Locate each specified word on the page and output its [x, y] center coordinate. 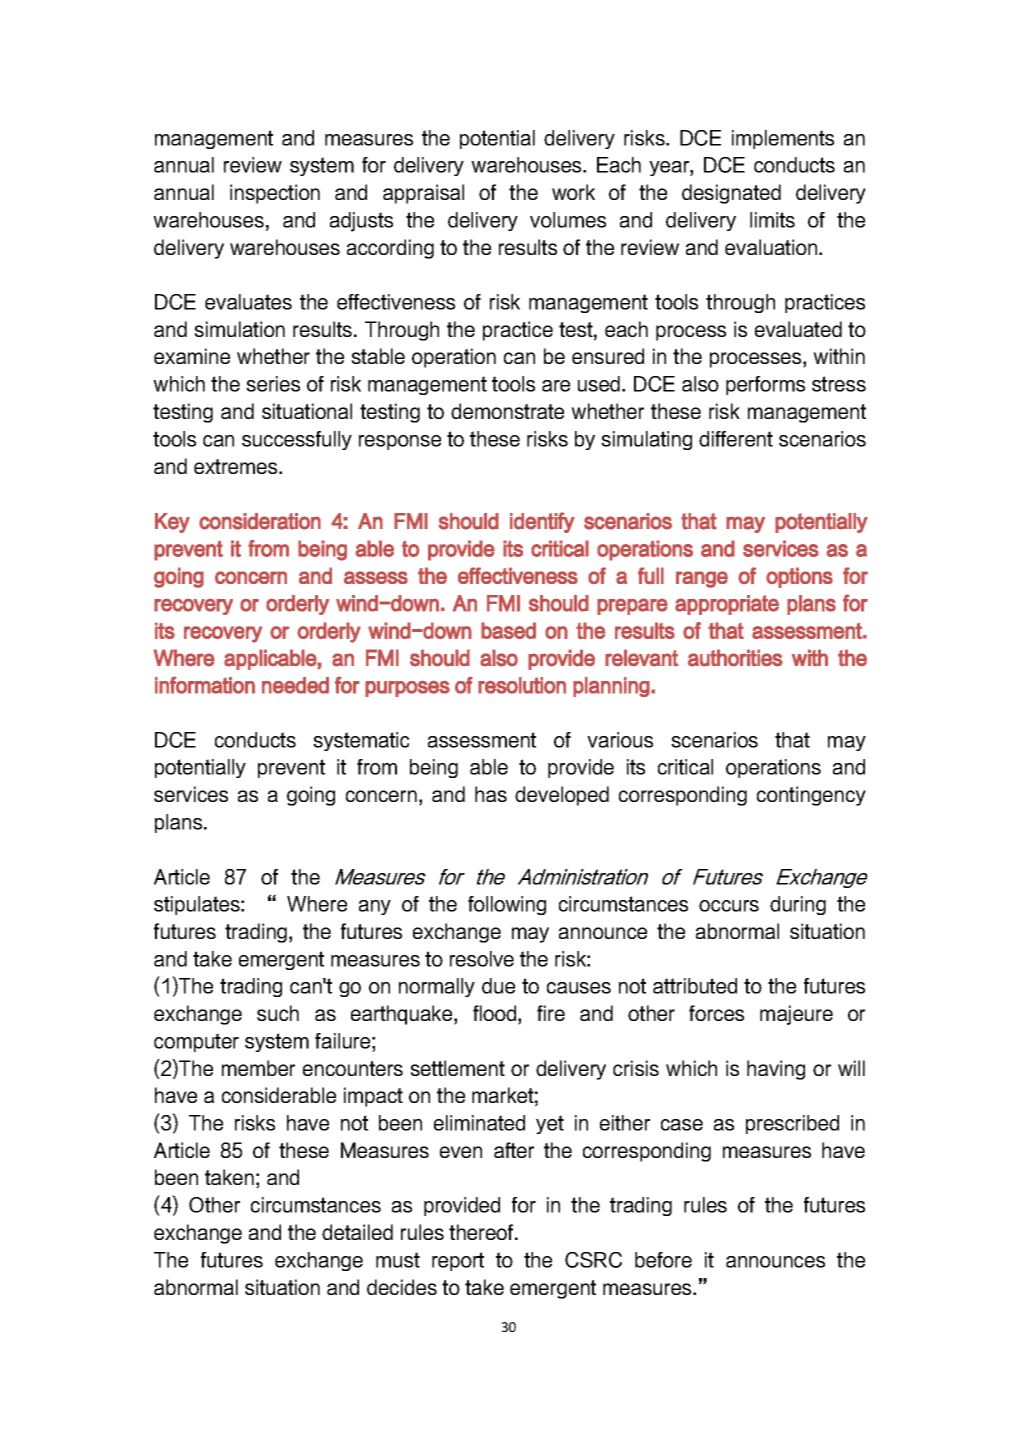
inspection [275, 194]
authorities [735, 658]
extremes [237, 466]
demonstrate [507, 411]
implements [783, 139]
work [573, 192]
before [663, 1260]
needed [295, 685]
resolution [522, 685]
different [736, 439]
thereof [482, 1232]
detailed [357, 1232]
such [278, 1013]
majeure [796, 1015]
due [498, 986]
